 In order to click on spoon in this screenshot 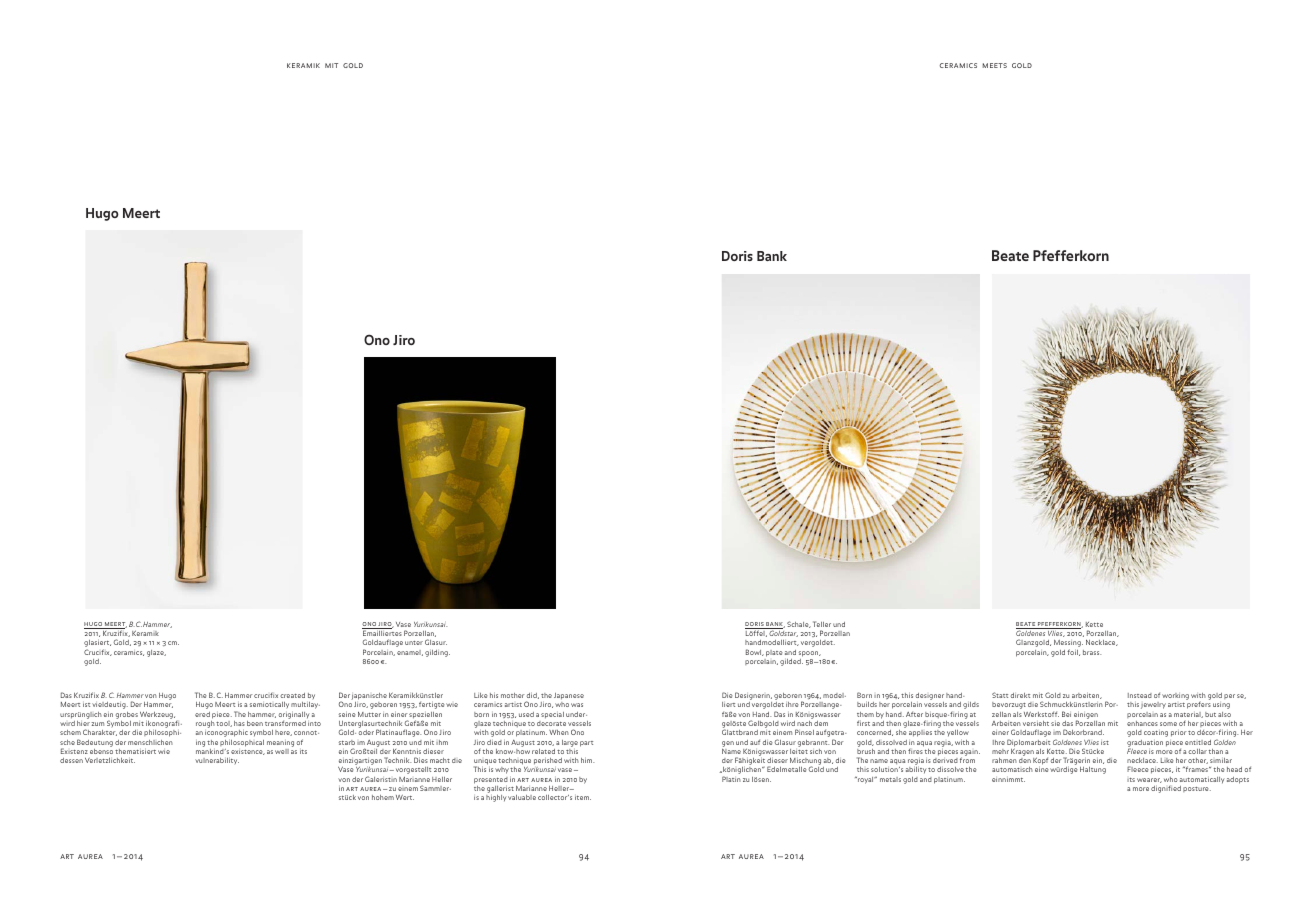, I will do `click(809, 654)`.
